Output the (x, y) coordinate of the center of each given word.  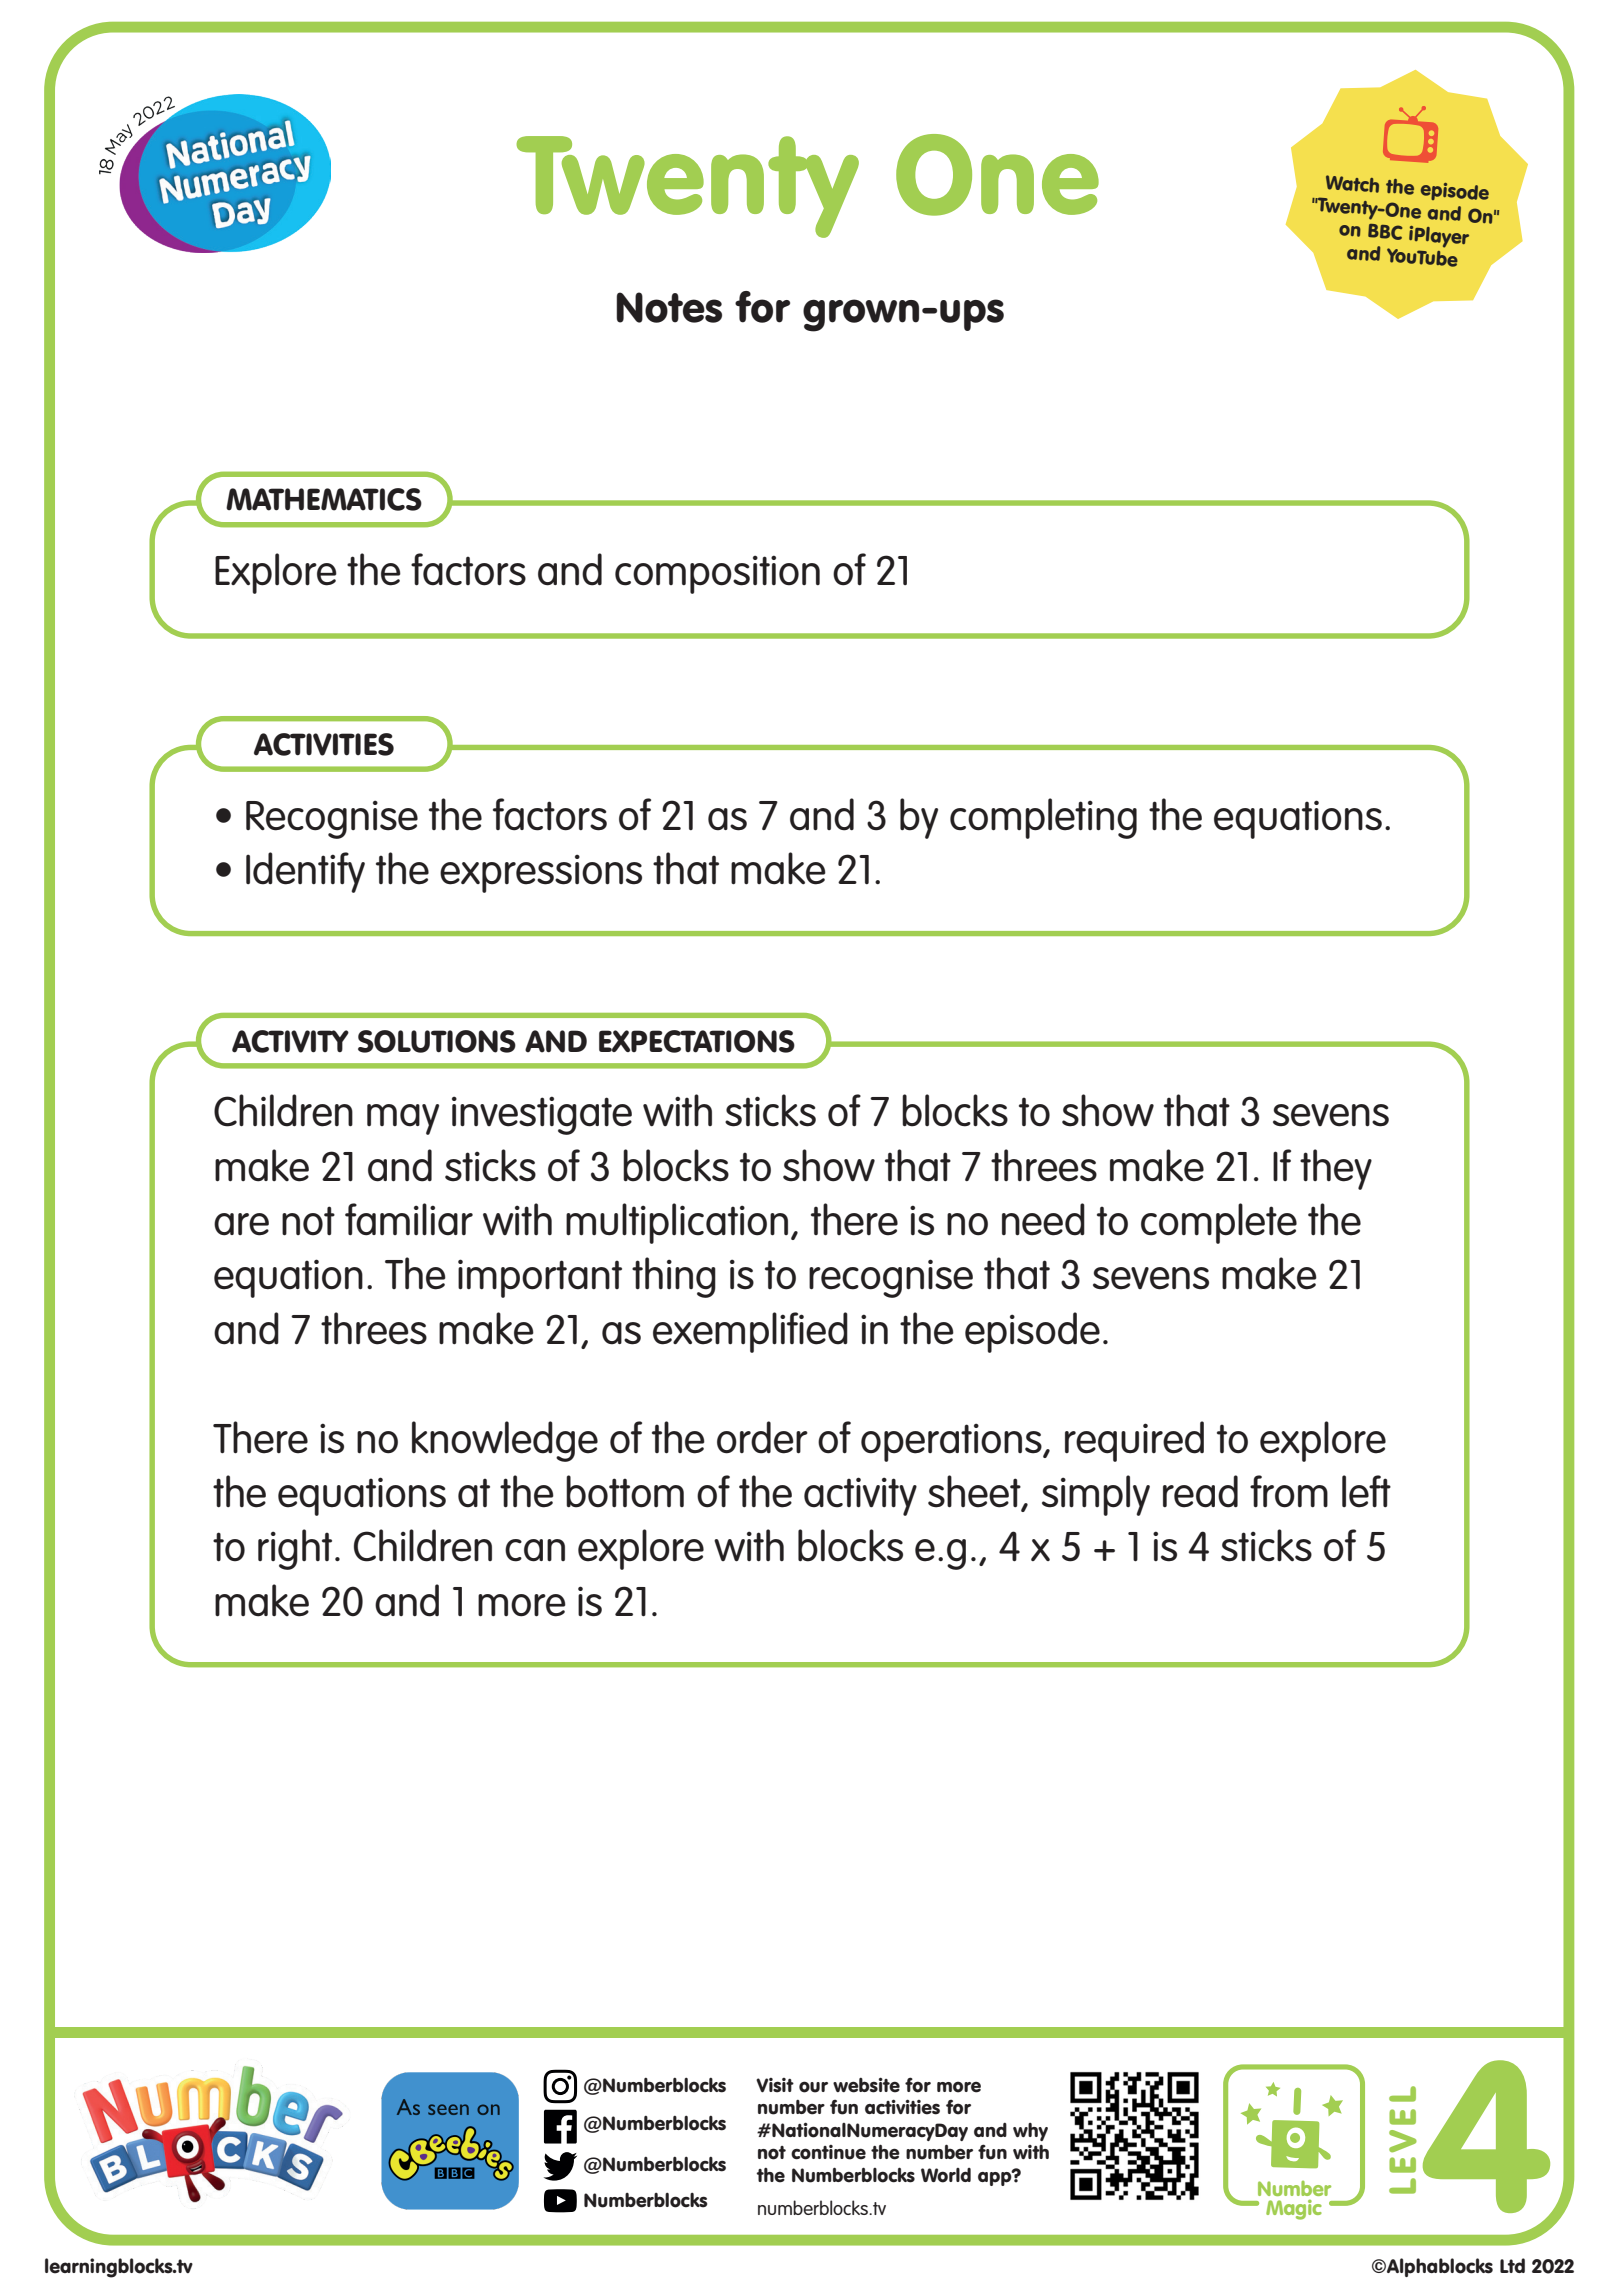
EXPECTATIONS (697, 1041)
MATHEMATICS (324, 499)
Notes (669, 307)
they (1336, 1169)
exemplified (750, 1332)
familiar (409, 1219)
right (295, 1549)
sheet (975, 1492)
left (1366, 1491)
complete (1219, 1223)
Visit (775, 2085)
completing (1043, 818)
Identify (305, 872)
